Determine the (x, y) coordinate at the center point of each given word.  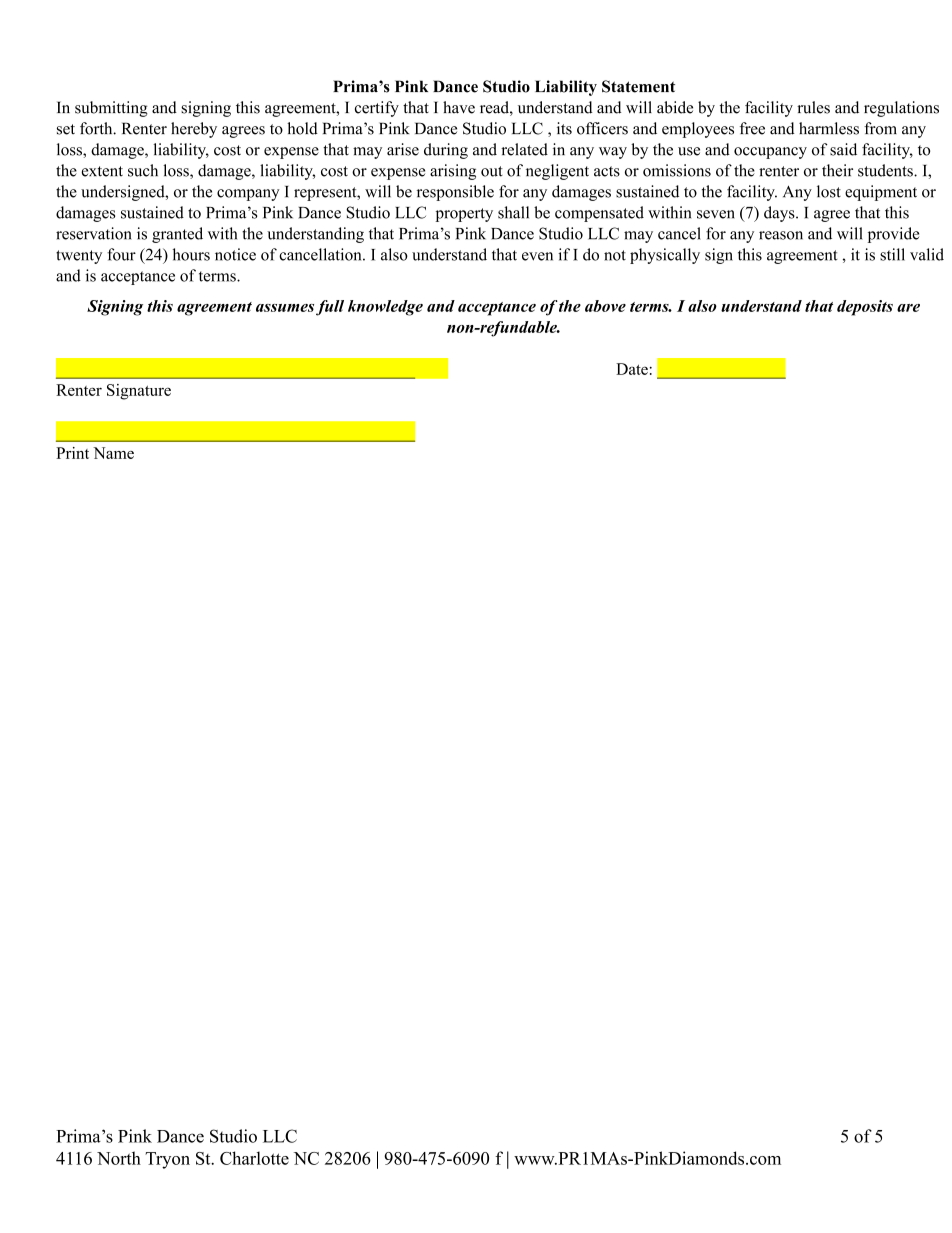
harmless (829, 128)
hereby (194, 130)
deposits (865, 308)
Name (113, 453)
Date (632, 369)
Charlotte (254, 1158)
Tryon (167, 1160)
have (459, 107)
